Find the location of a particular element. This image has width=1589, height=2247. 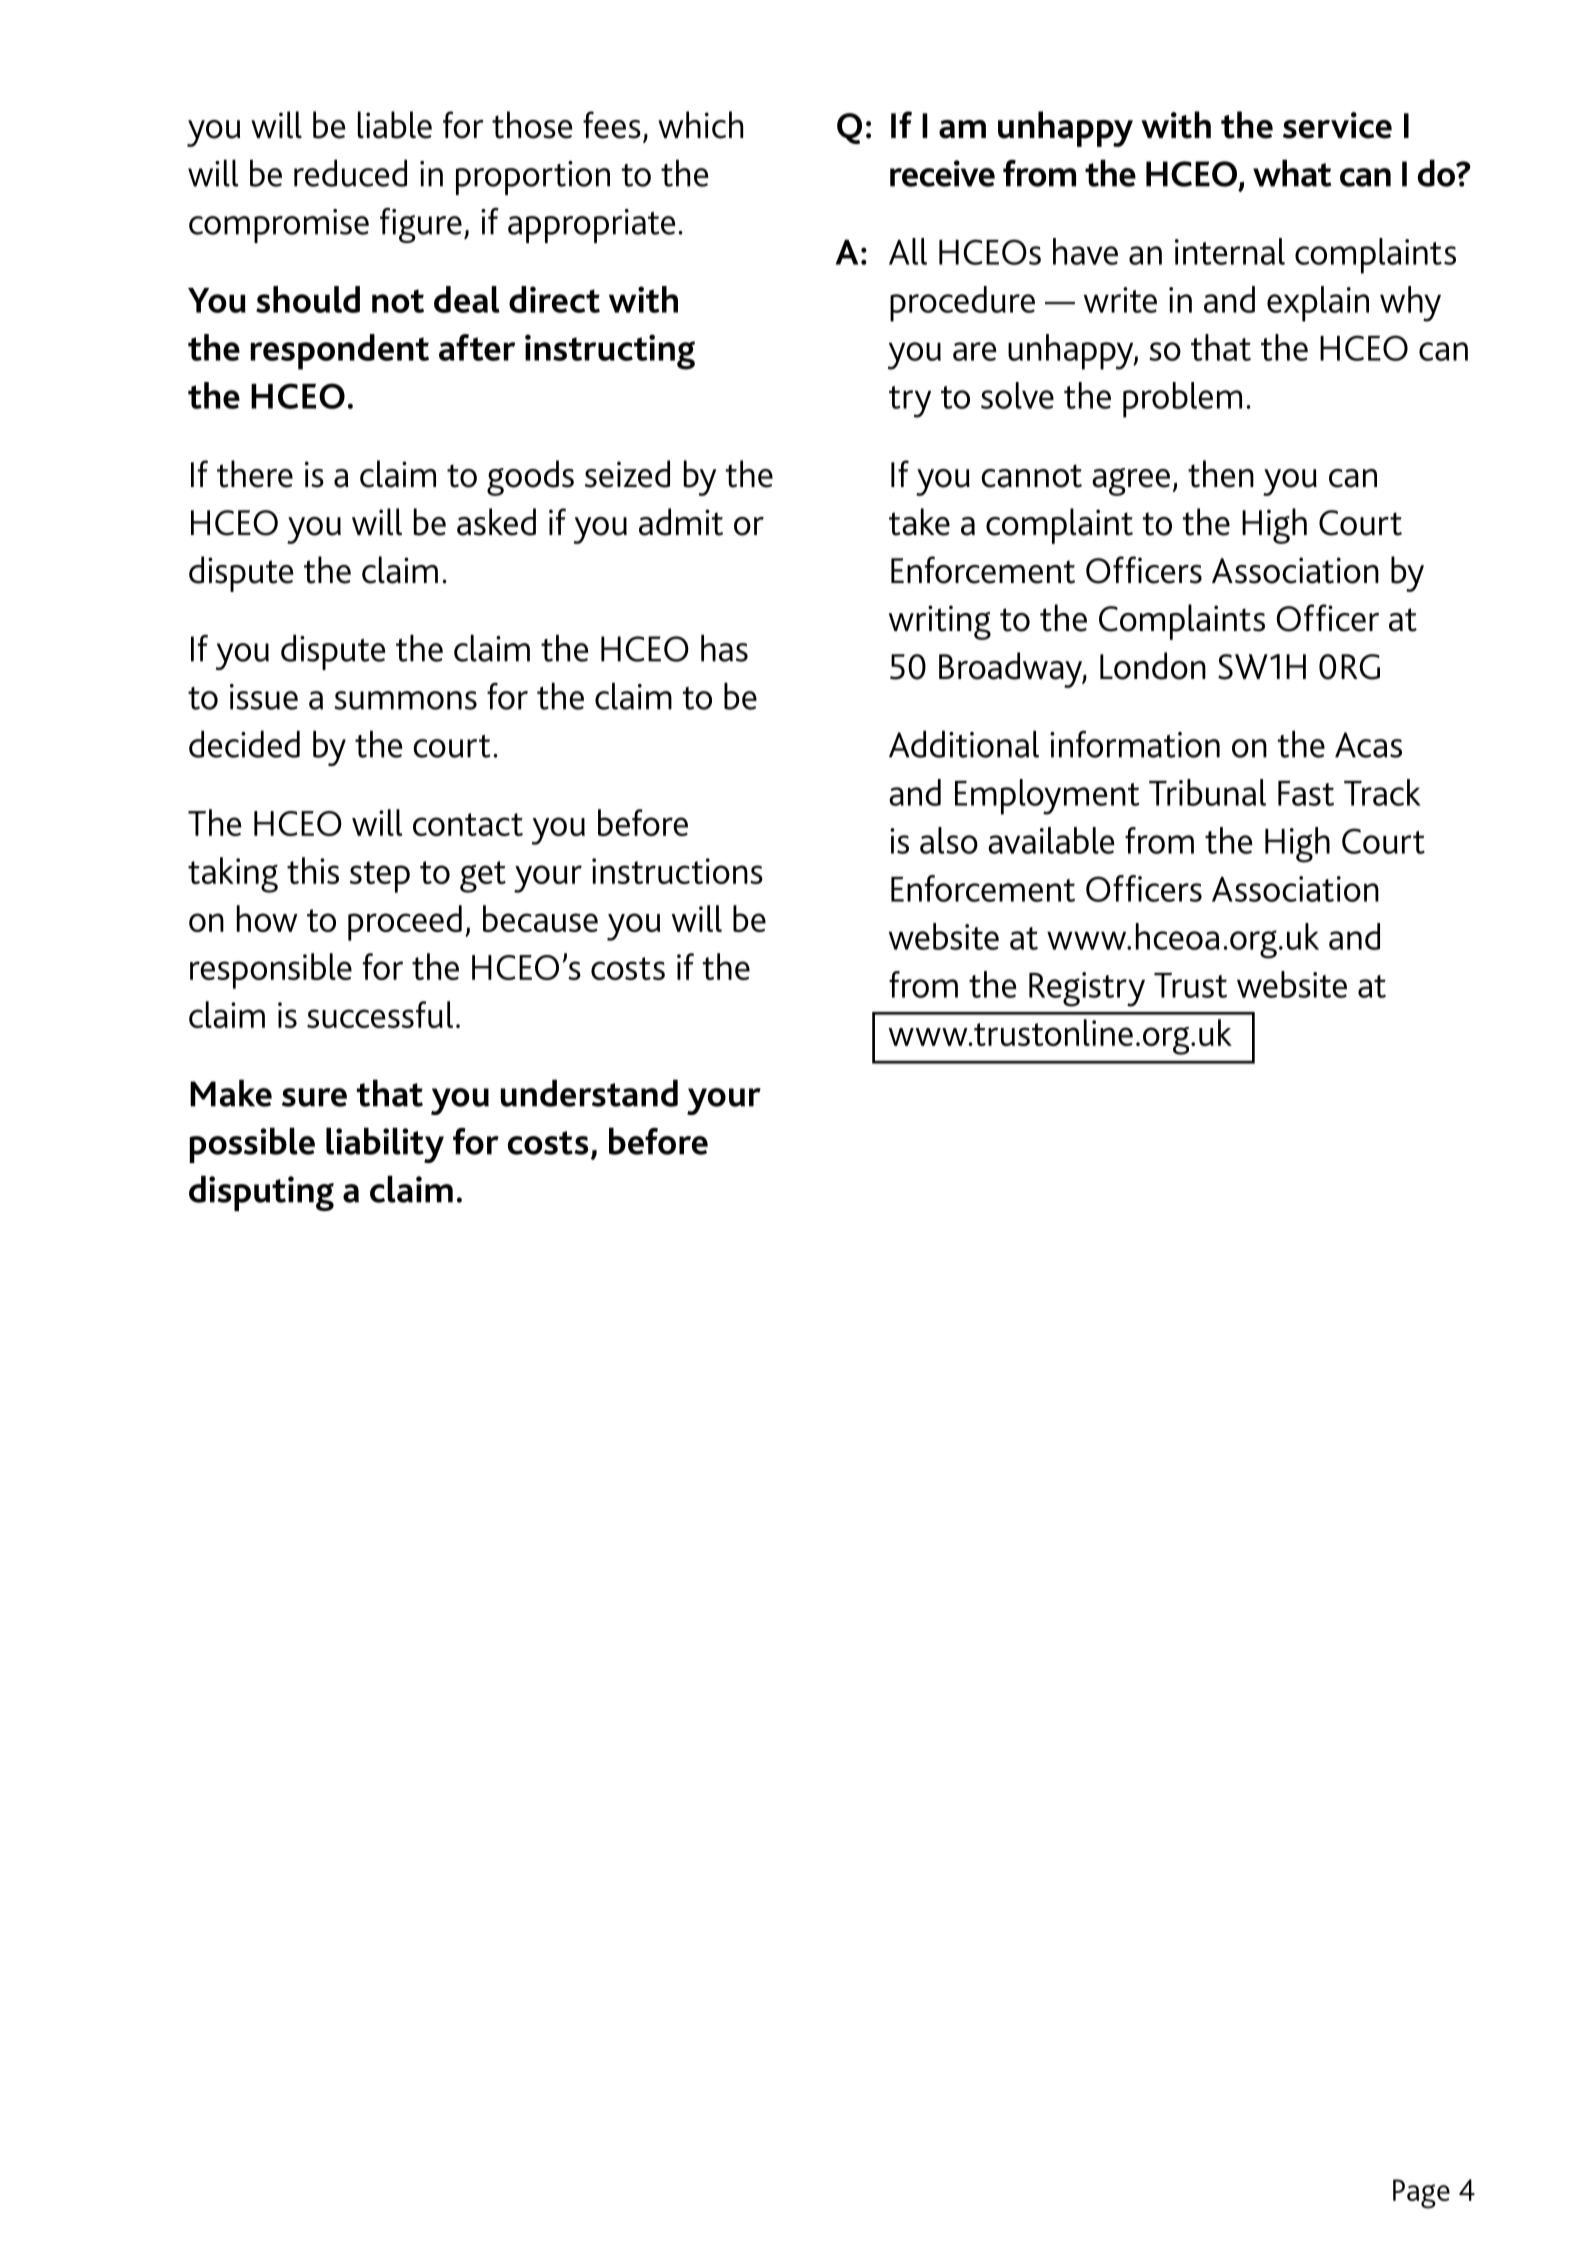

reduced is located at coordinates (350, 173).
